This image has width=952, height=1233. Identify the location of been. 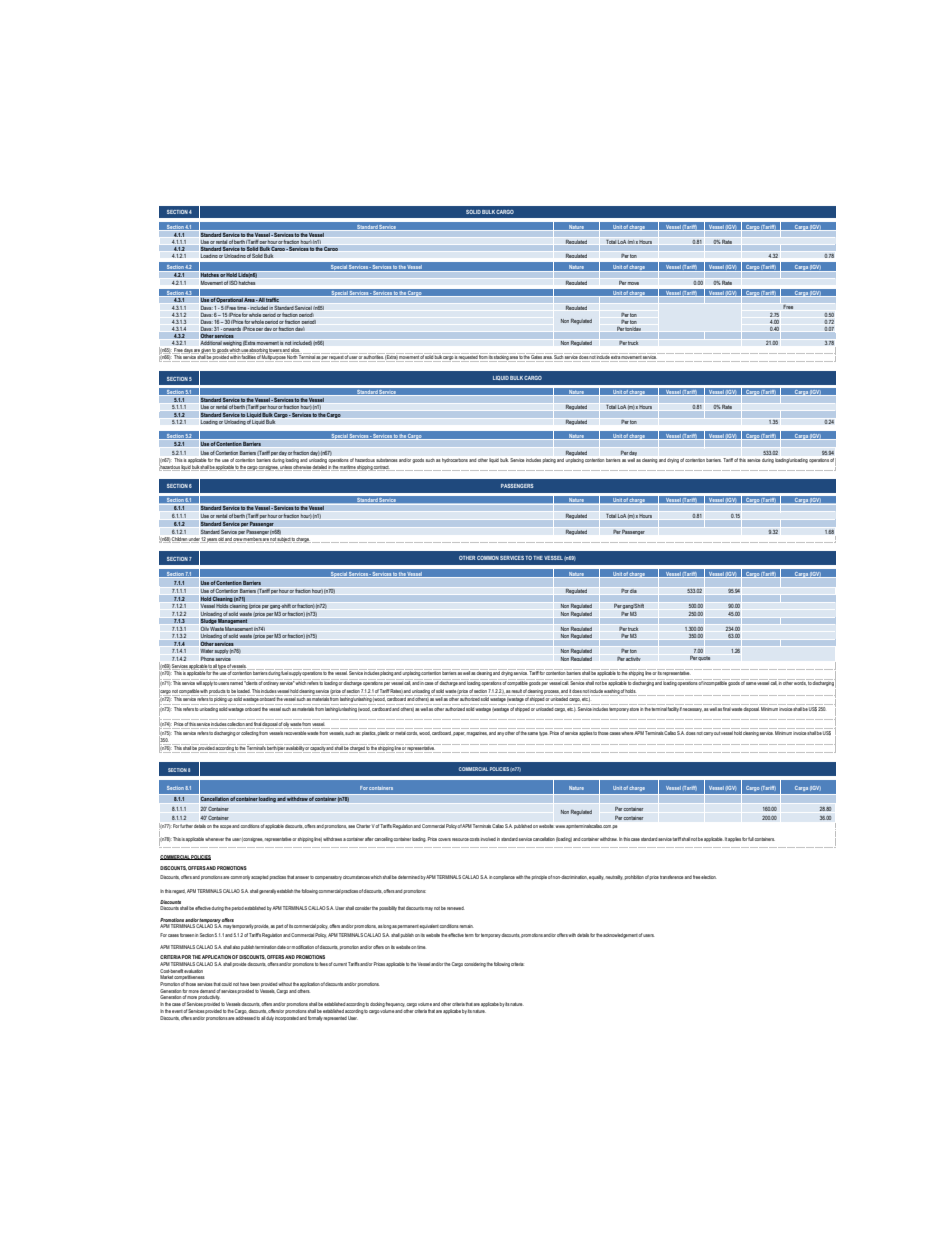
(255, 984).
